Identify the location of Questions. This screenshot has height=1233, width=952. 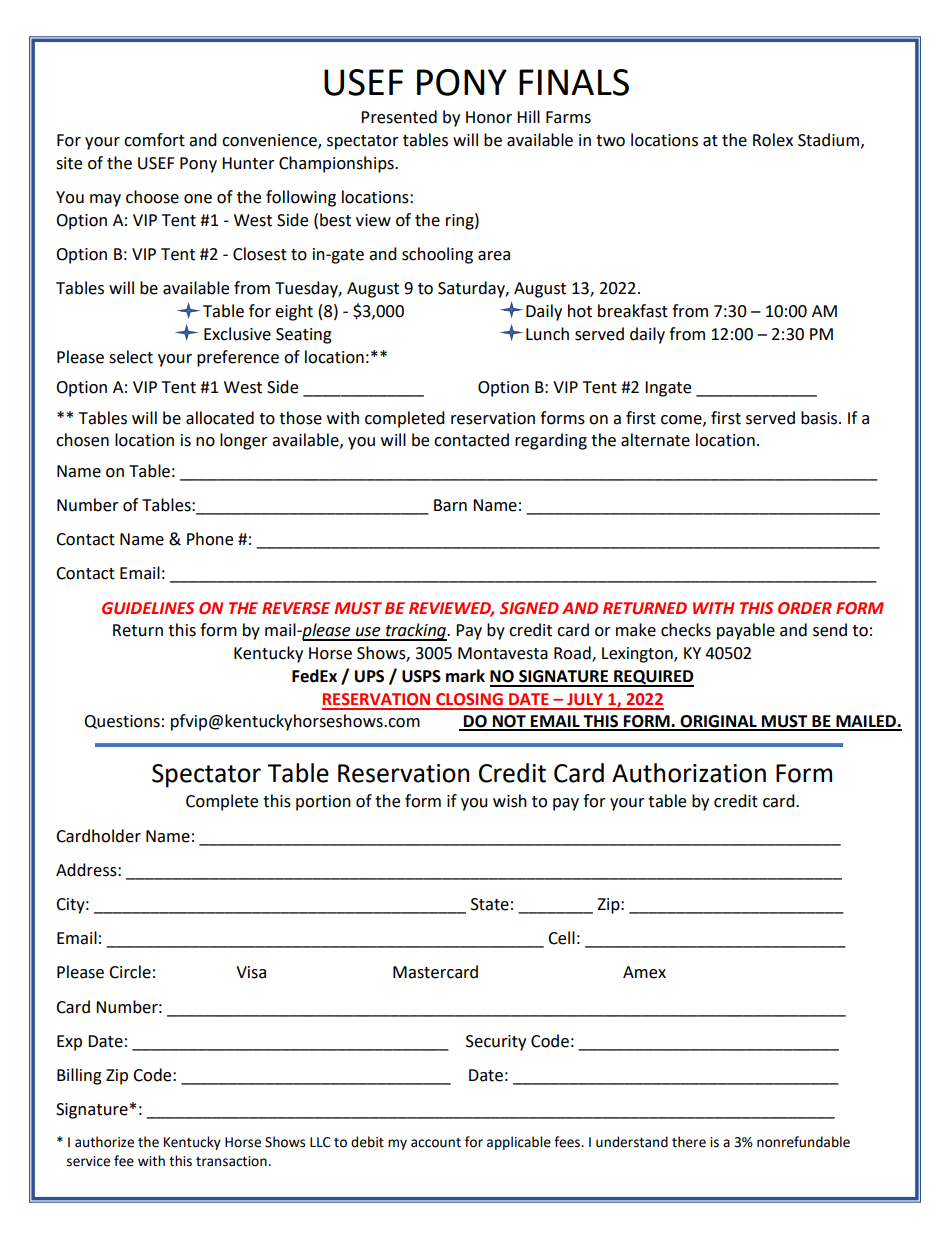
(122, 722).
